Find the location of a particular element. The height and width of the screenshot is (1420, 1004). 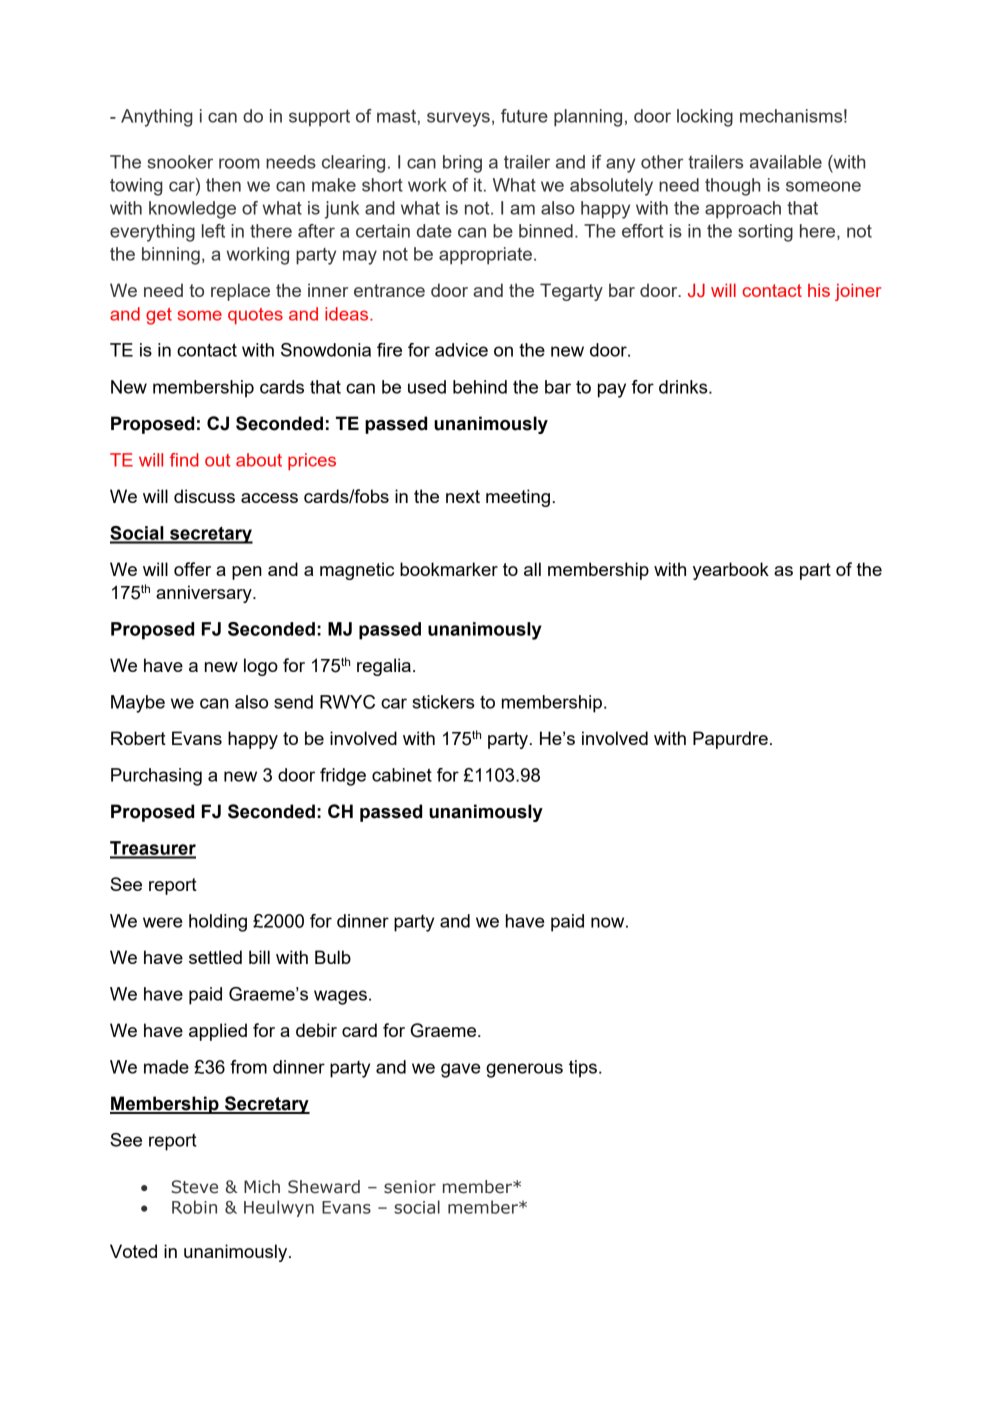

tips is located at coordinates (583, 1069).
